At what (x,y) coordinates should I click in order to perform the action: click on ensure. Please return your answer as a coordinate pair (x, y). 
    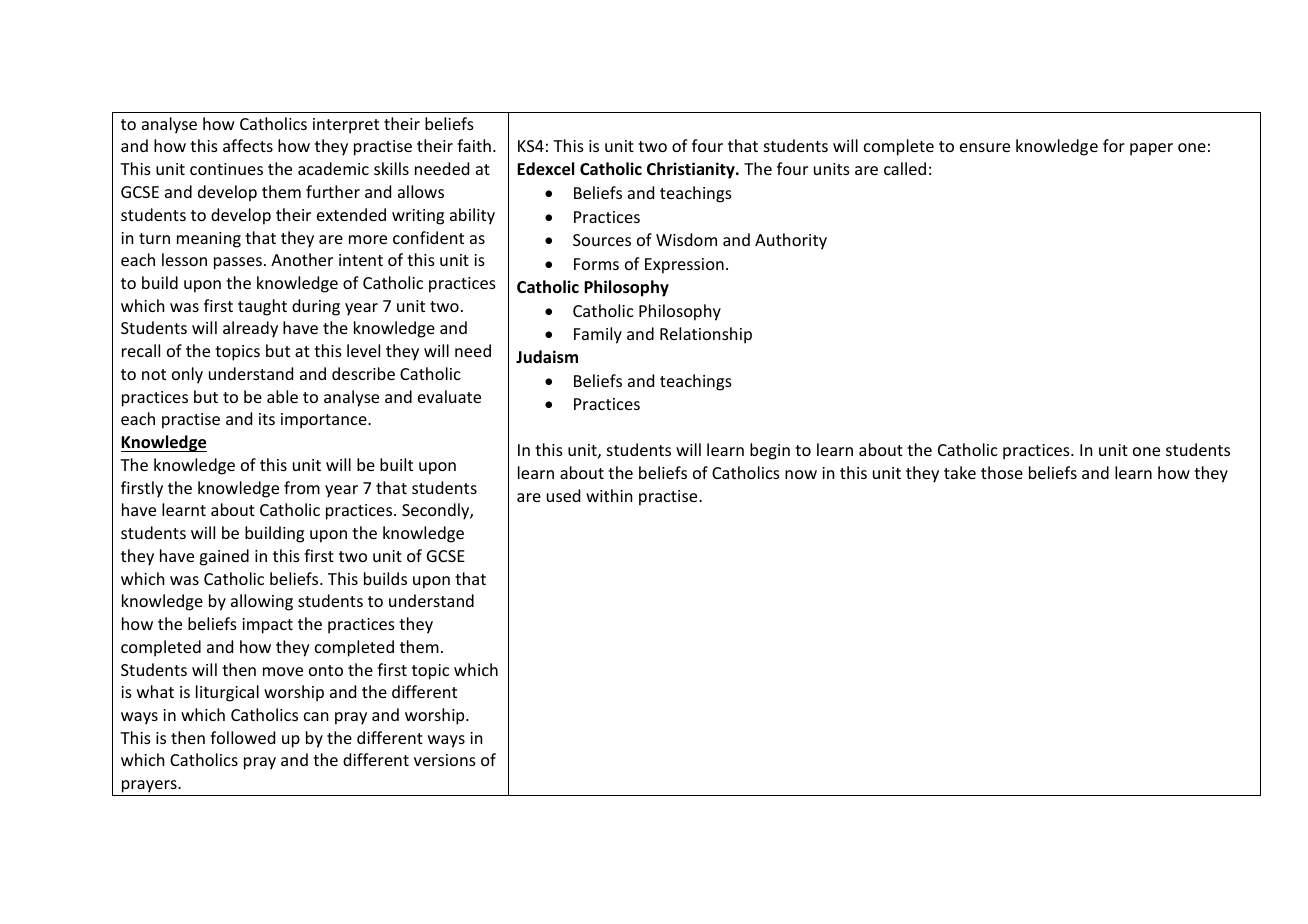
    Looking at the image, I should click on (985, 147).
